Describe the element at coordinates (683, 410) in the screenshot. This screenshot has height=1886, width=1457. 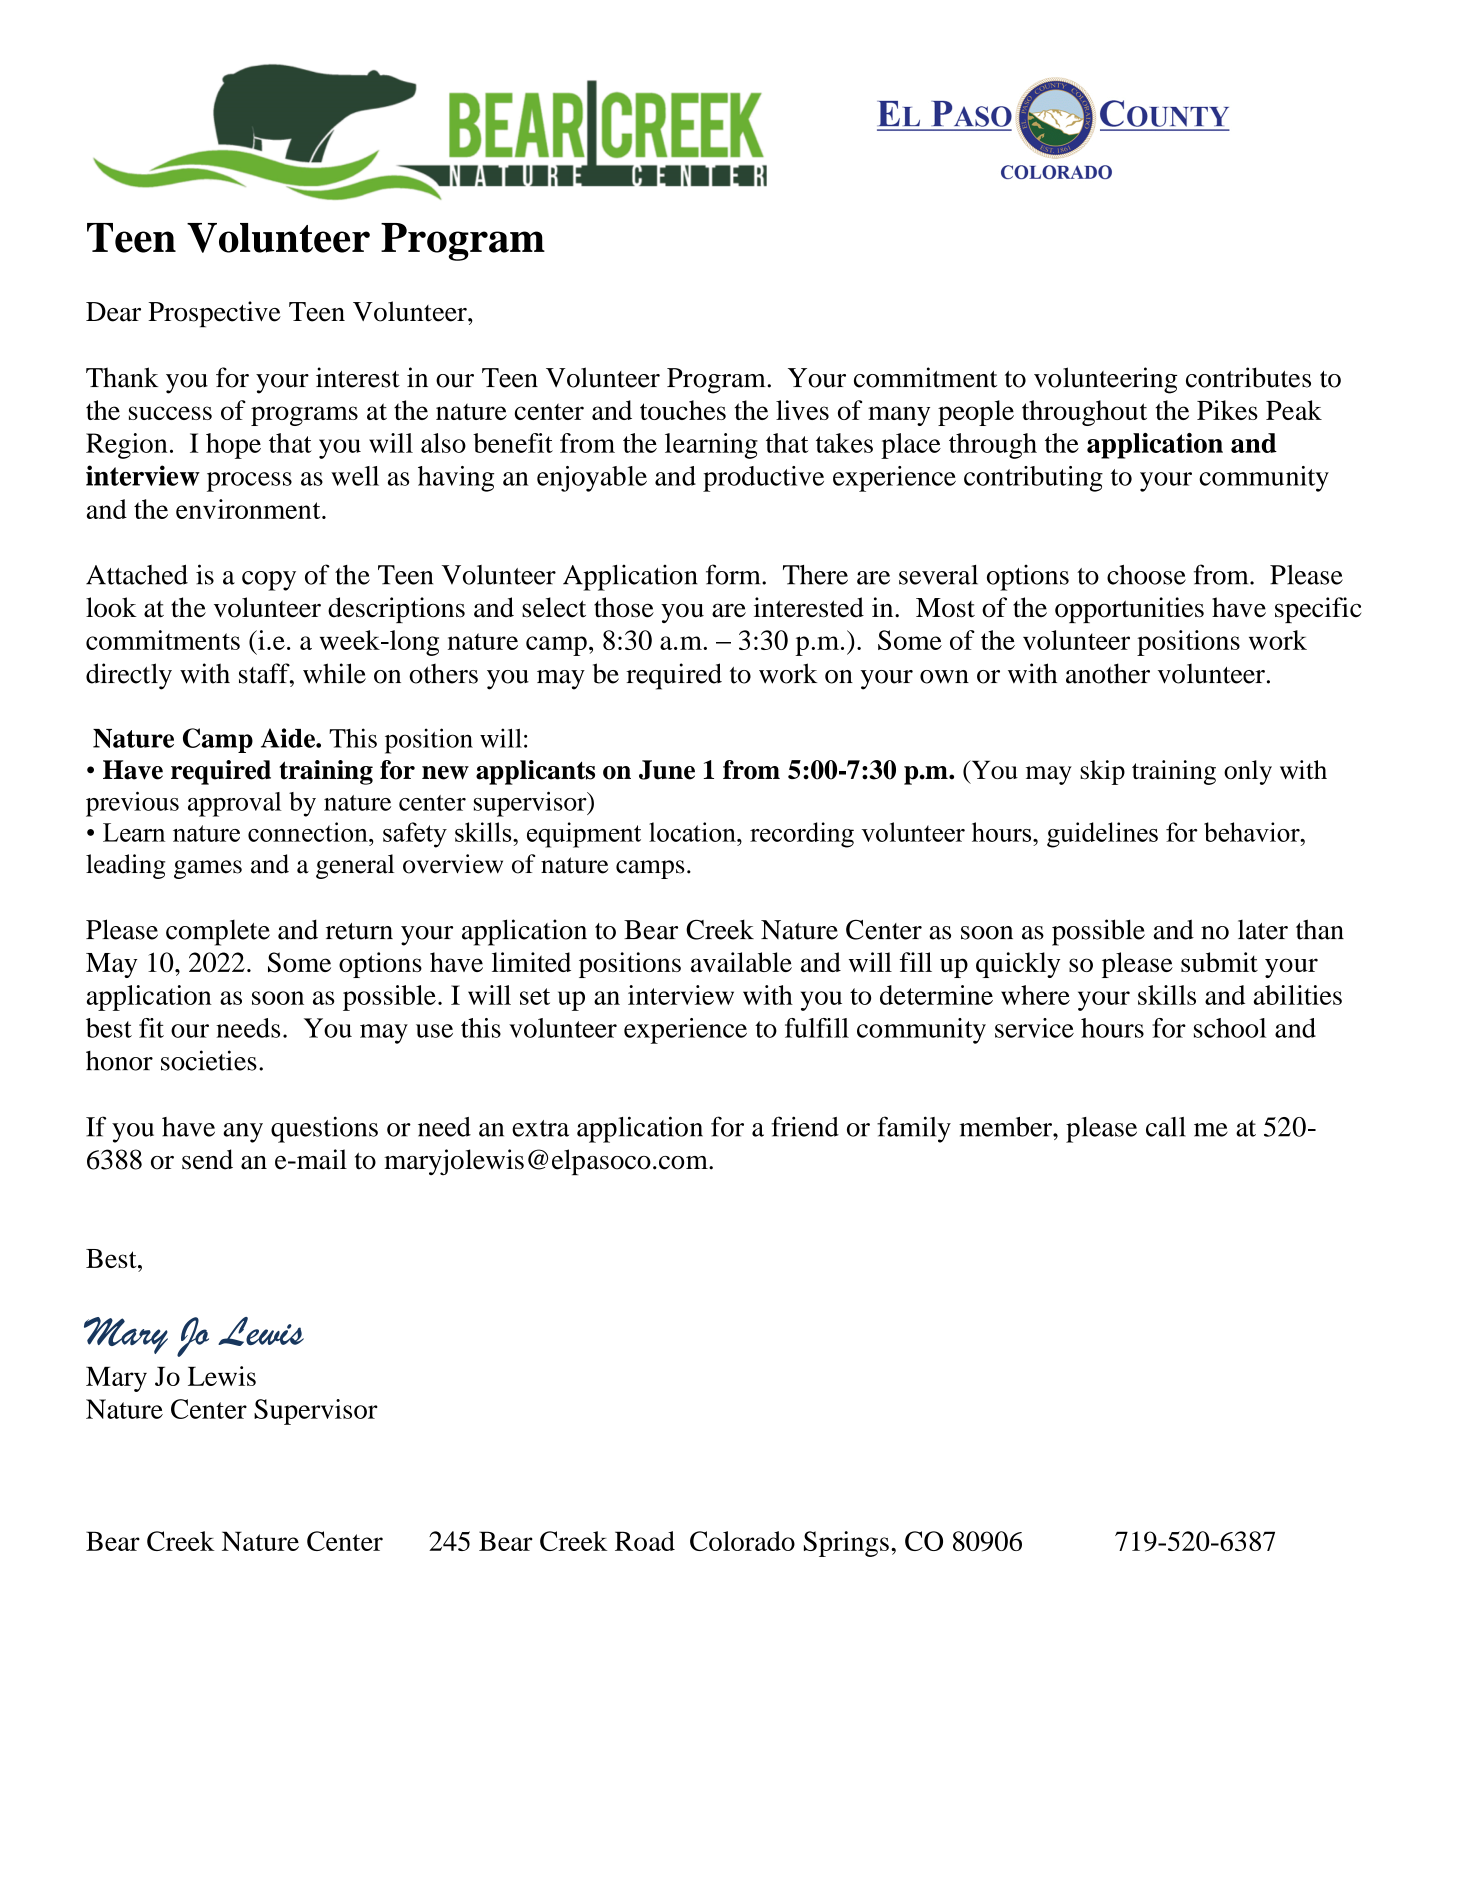
I see `touches` at that location.
